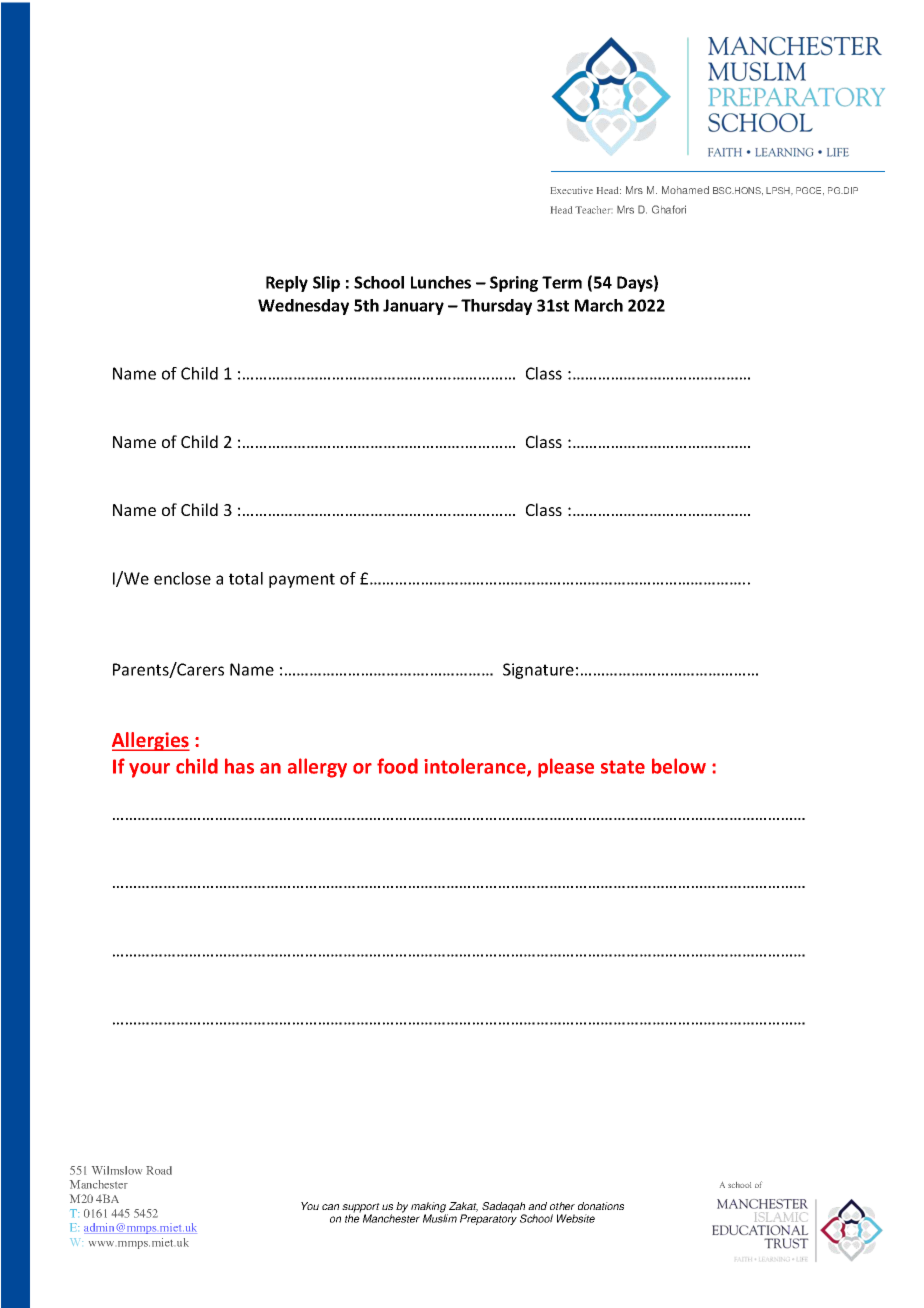  Describe the element at coordinates (287, 284) in the screenshot. I see `Reply` at that location.
